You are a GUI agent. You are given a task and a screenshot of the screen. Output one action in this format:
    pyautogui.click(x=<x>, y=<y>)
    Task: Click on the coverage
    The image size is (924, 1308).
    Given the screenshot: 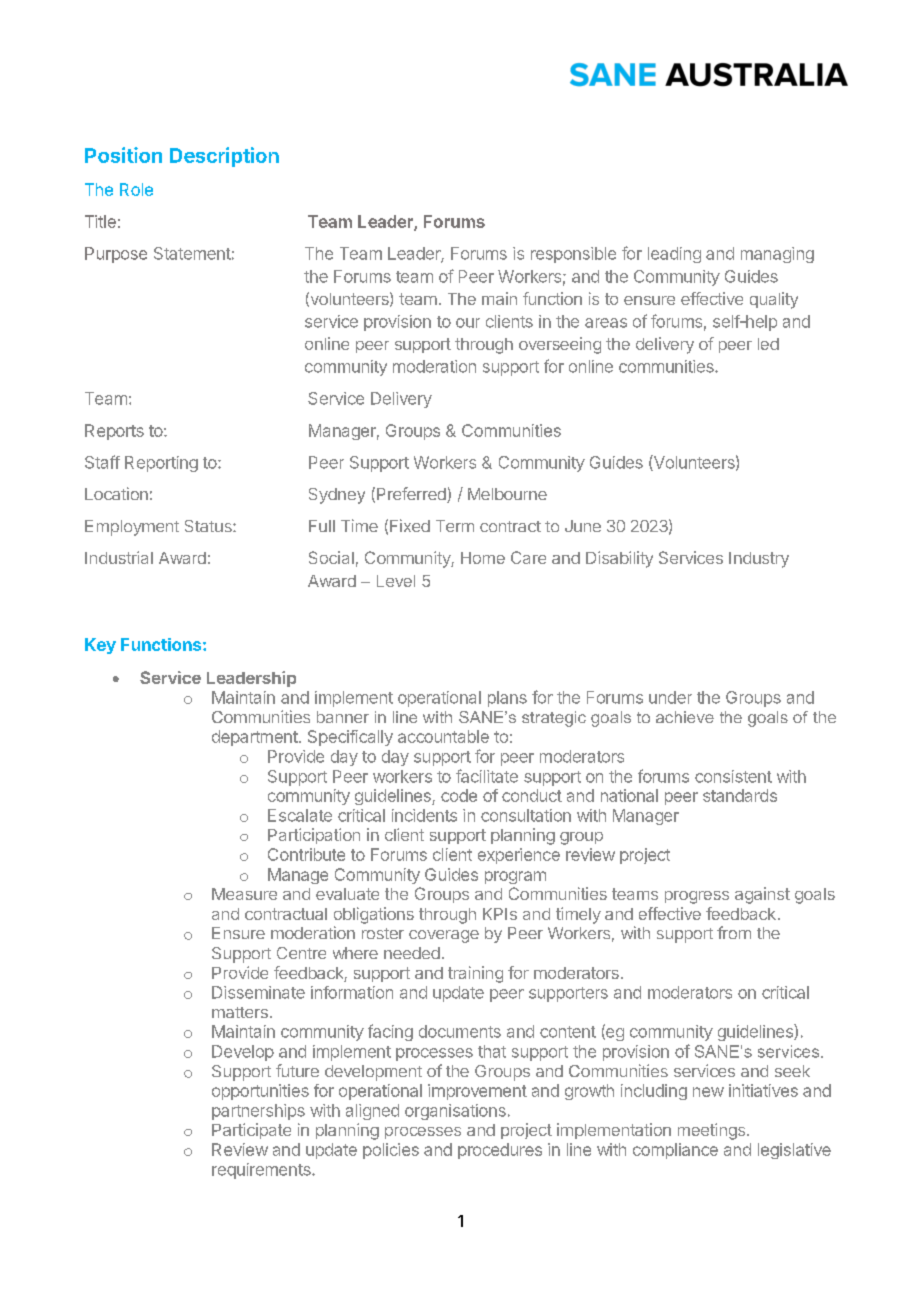 What is the action you would take?
    pyautogui.click(x=444, y=936)
